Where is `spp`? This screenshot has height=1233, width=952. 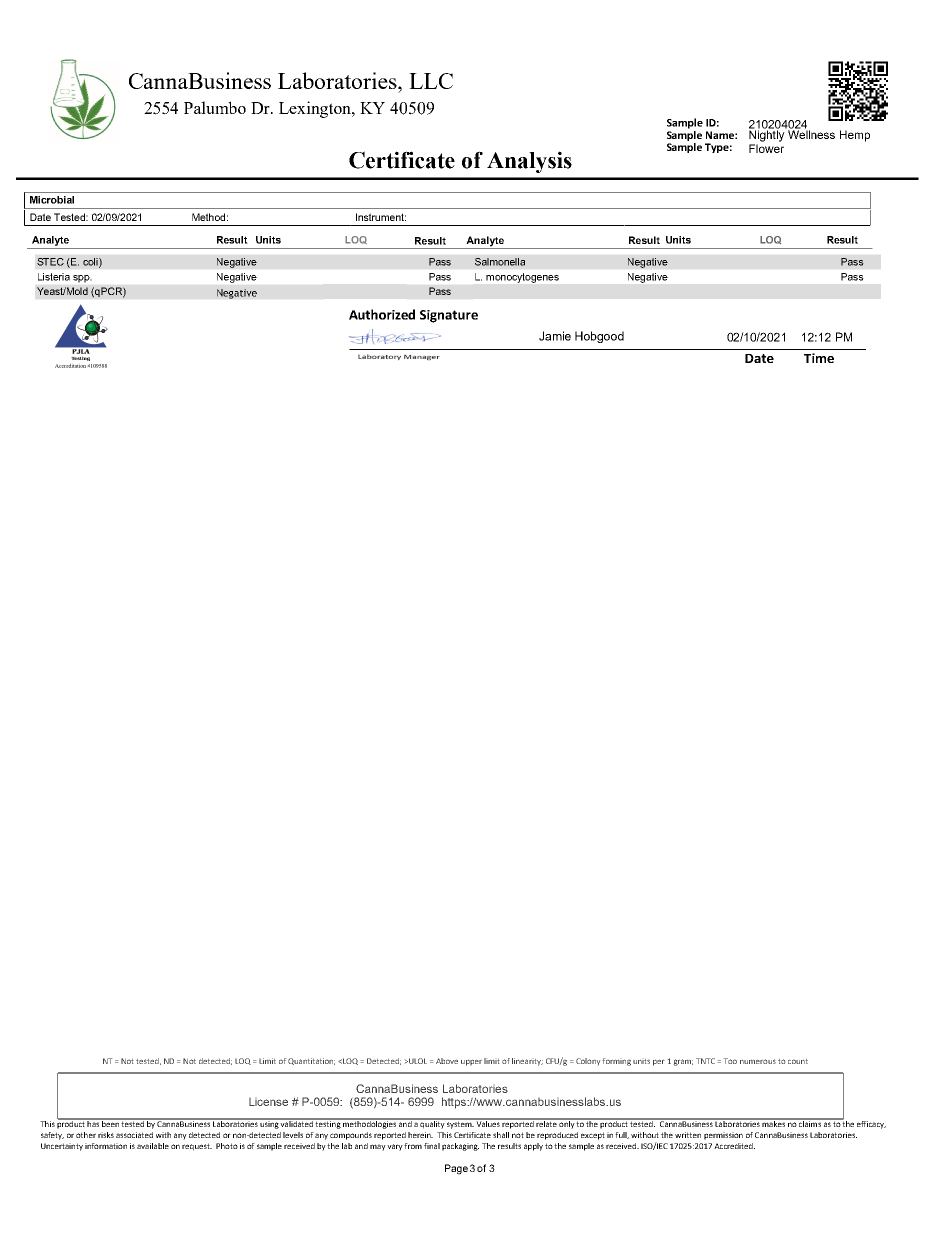 spp is located at coordinates (81, 278).
